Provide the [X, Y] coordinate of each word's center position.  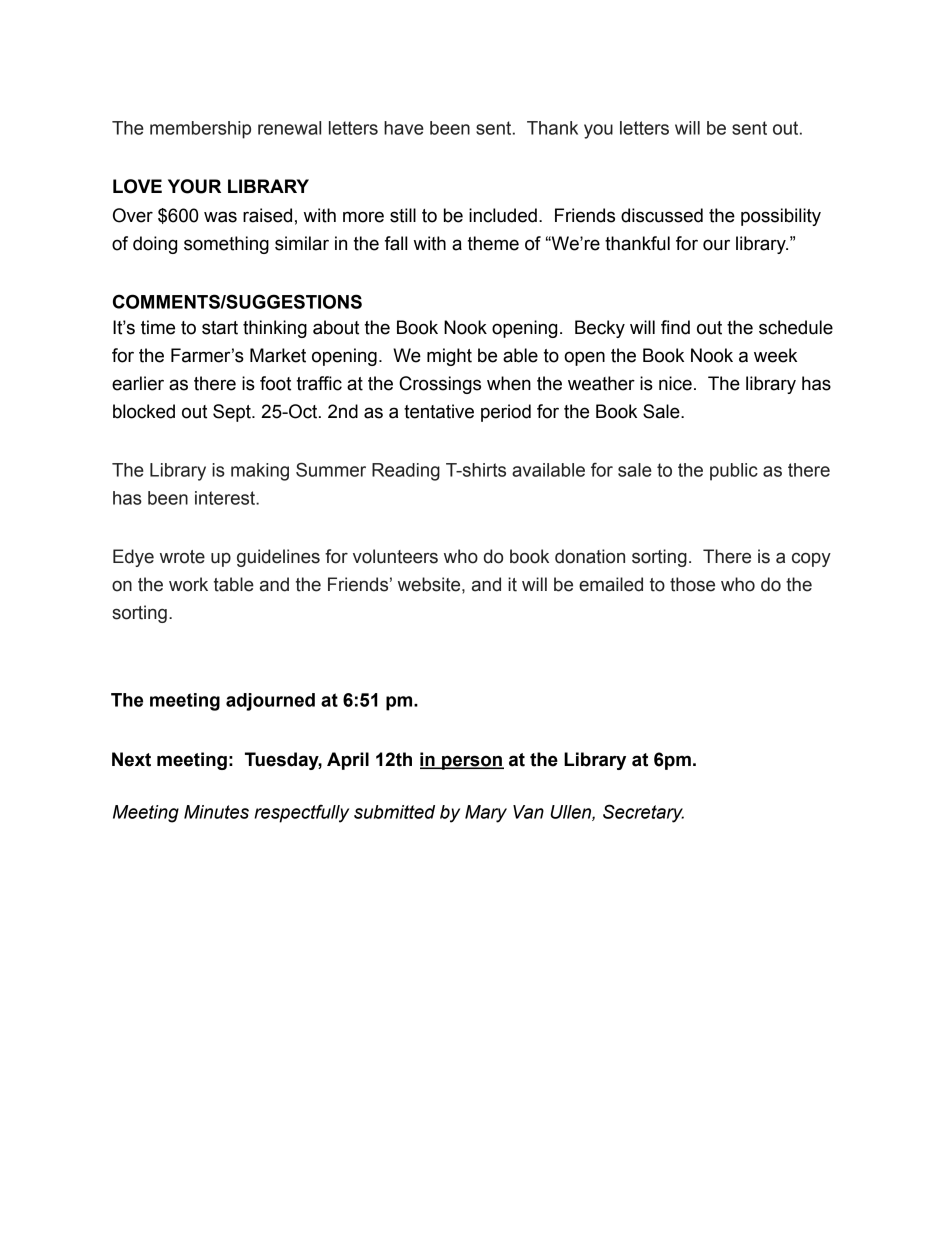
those [692, 584]
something [226, 245]
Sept [233, 413]
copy [811, 560]
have [404, 128]
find [675, 327]
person [472, 762]
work [188, 584]
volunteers [395, 556]
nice [675, 383]
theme [493, 243]
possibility [781, 217]
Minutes [216, 812]
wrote [182, 557]
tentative [439, 411]
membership [200, 130]
